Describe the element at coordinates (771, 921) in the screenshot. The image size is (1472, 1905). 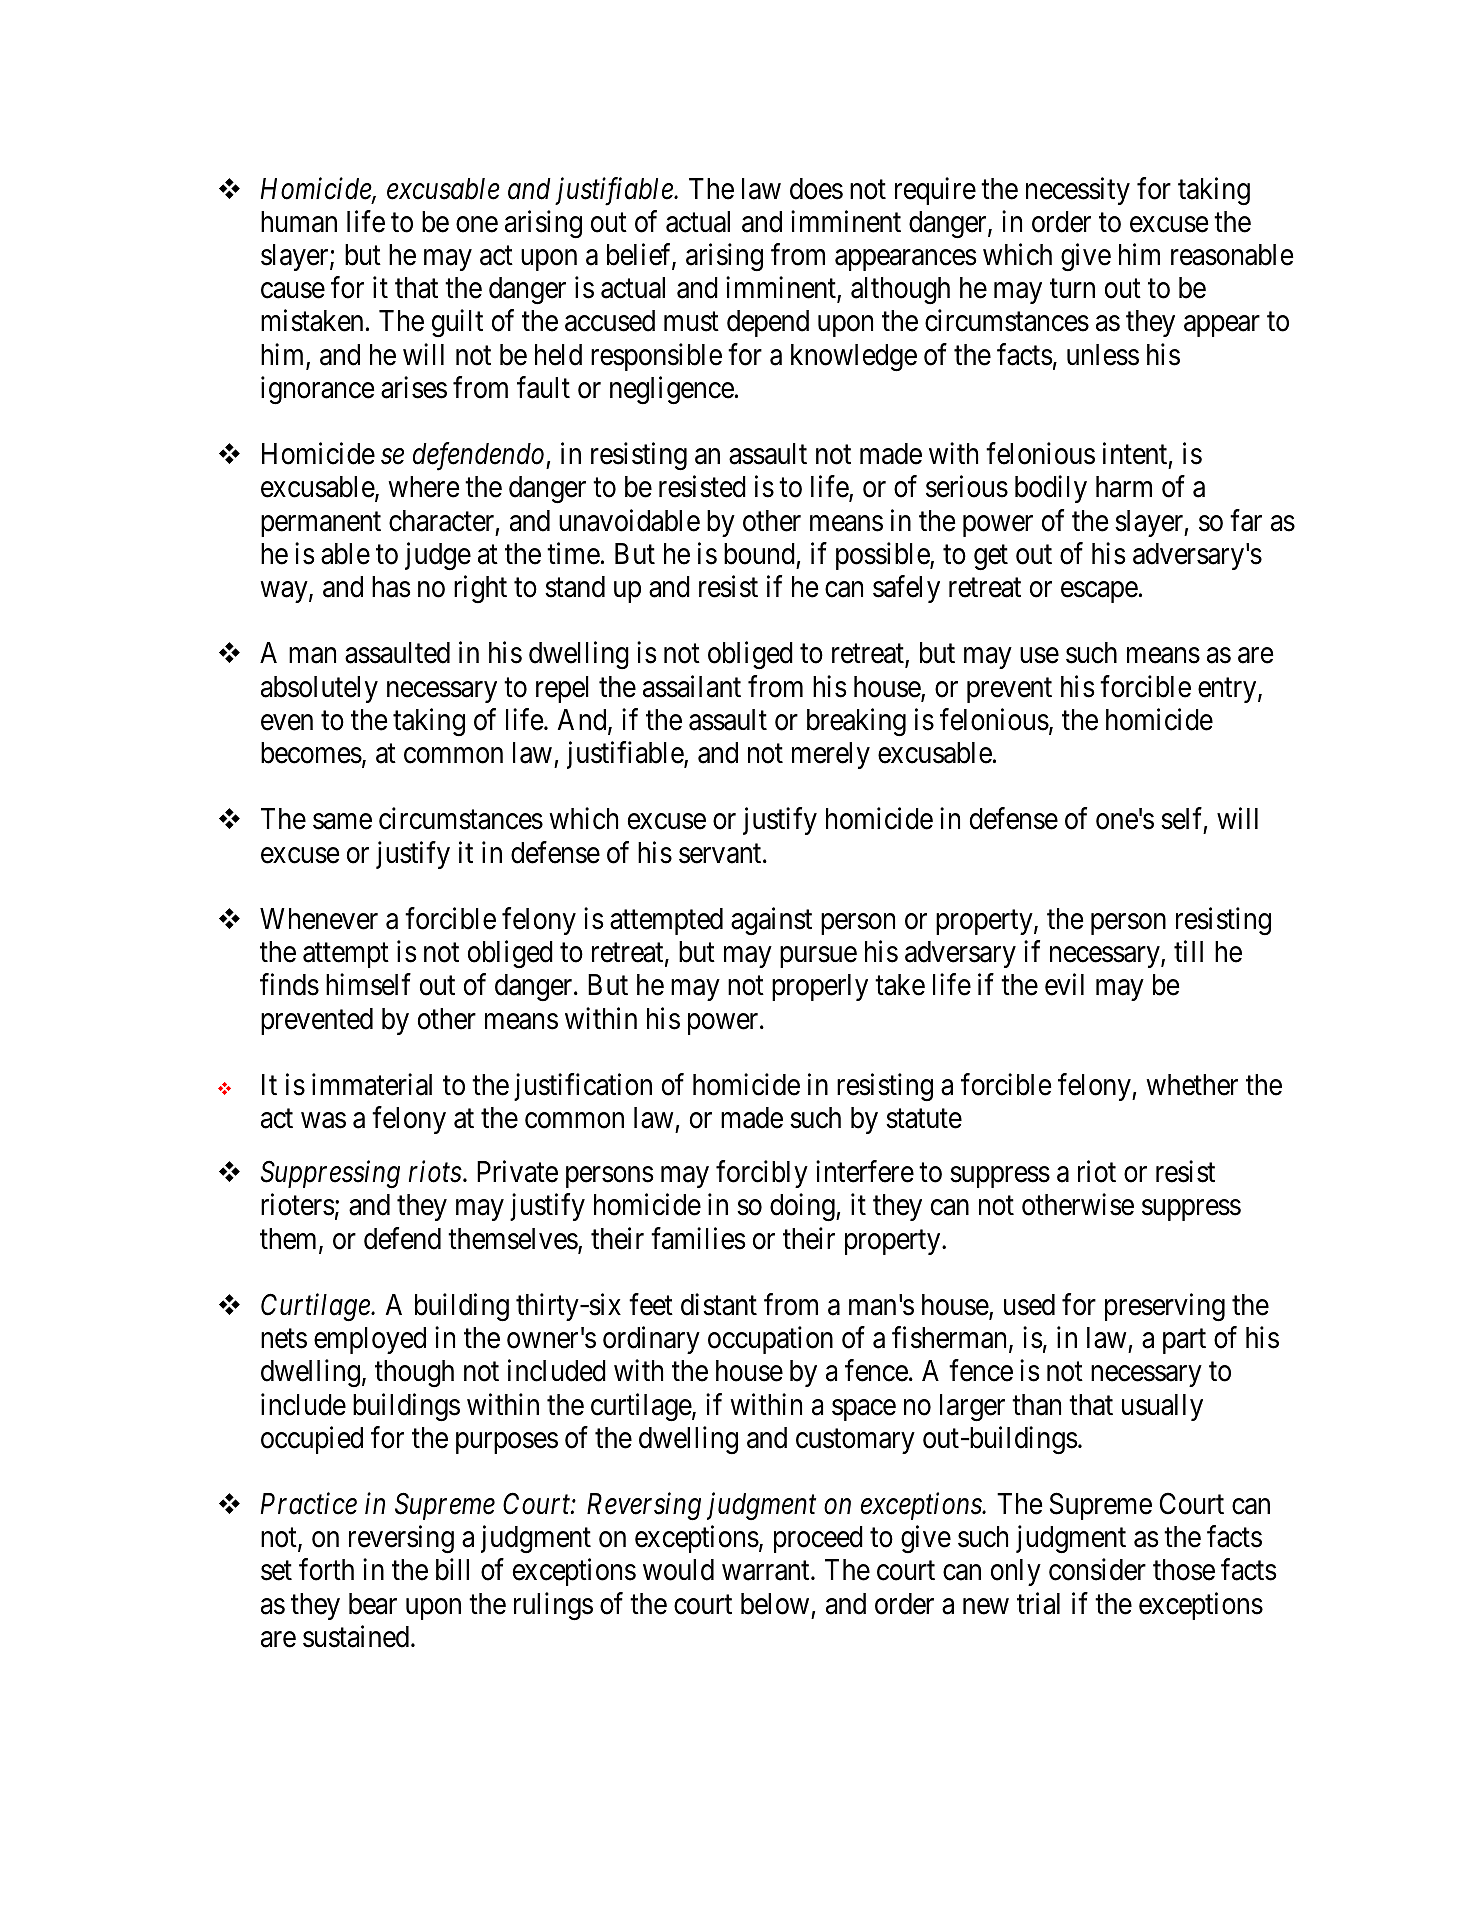
I see `against` at that location.
